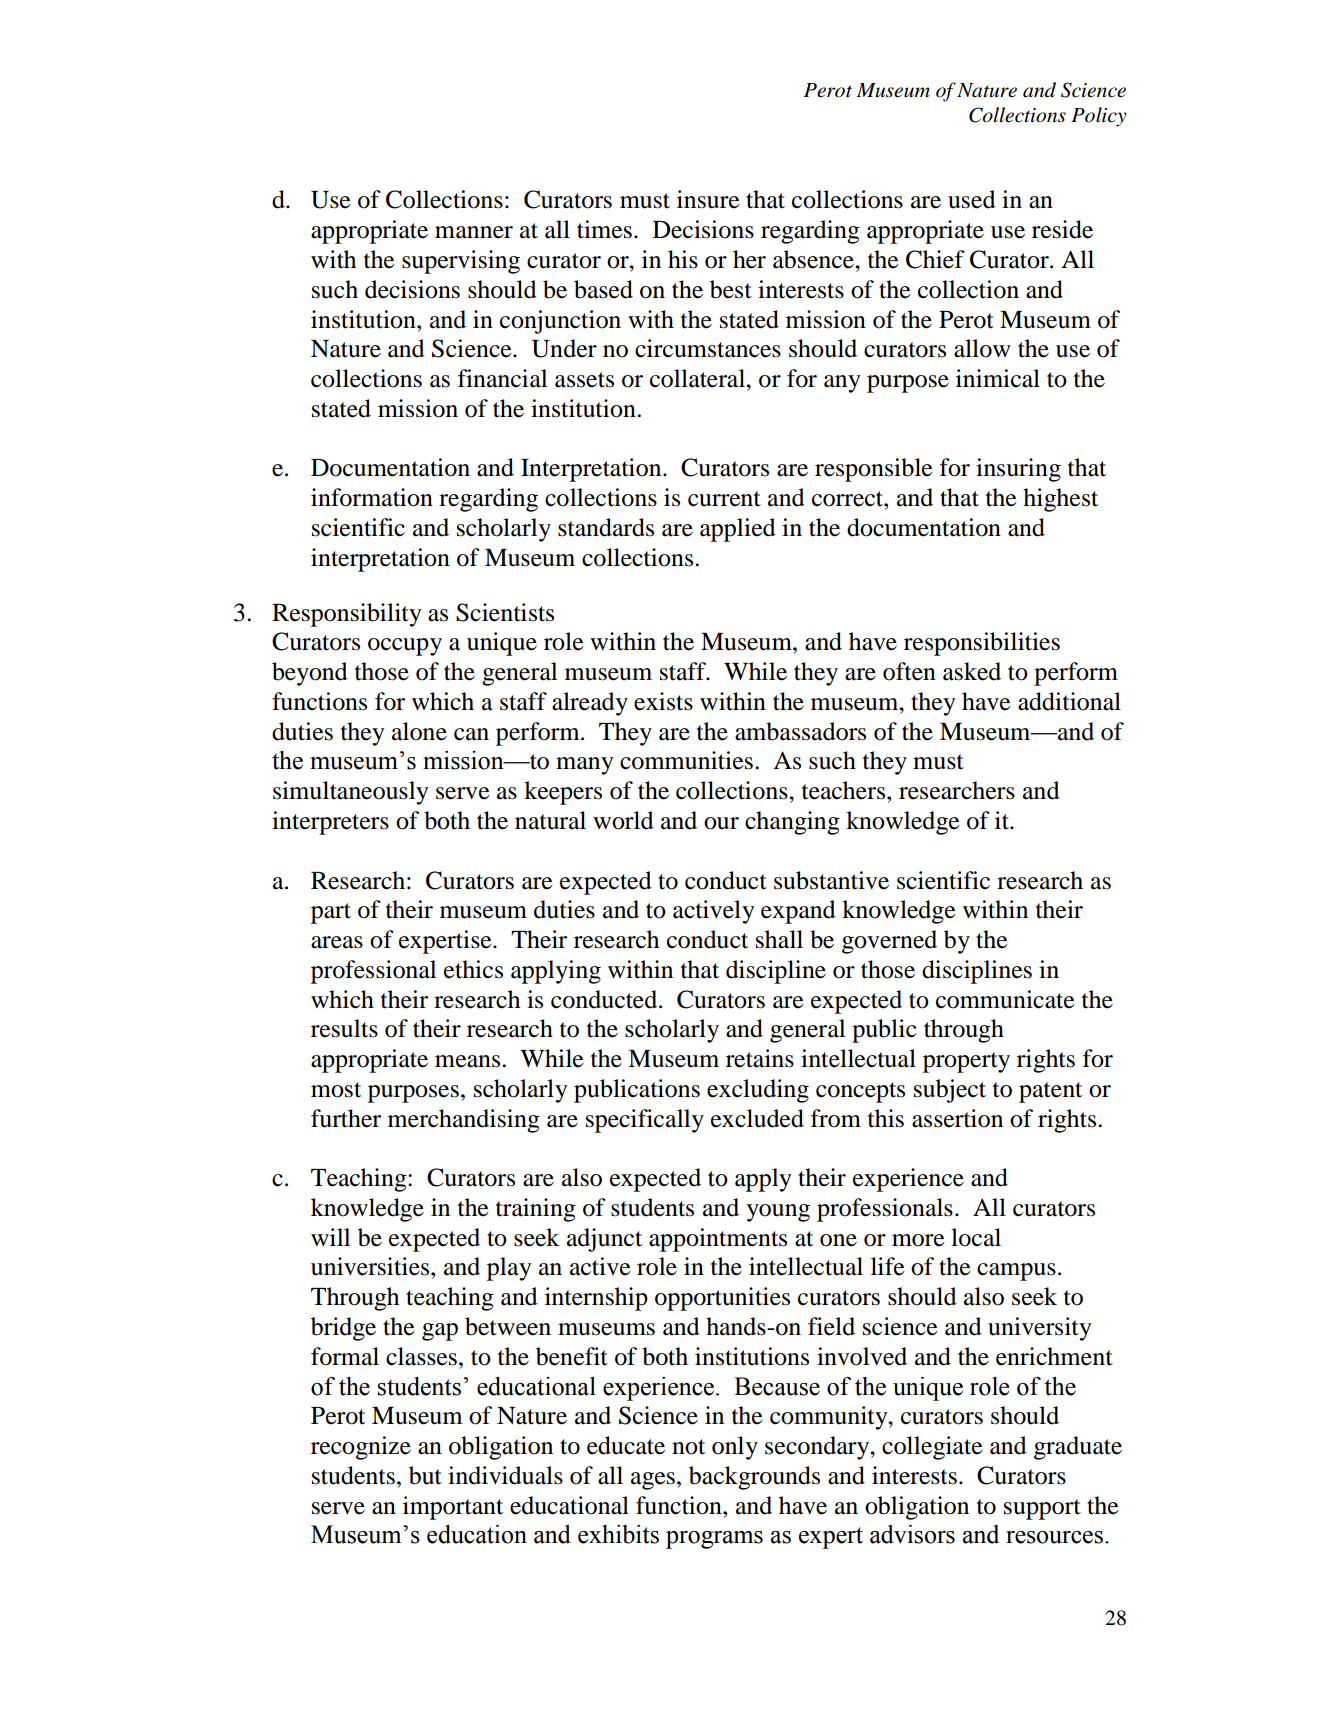  I want to click on manner, so click(474, 232).
